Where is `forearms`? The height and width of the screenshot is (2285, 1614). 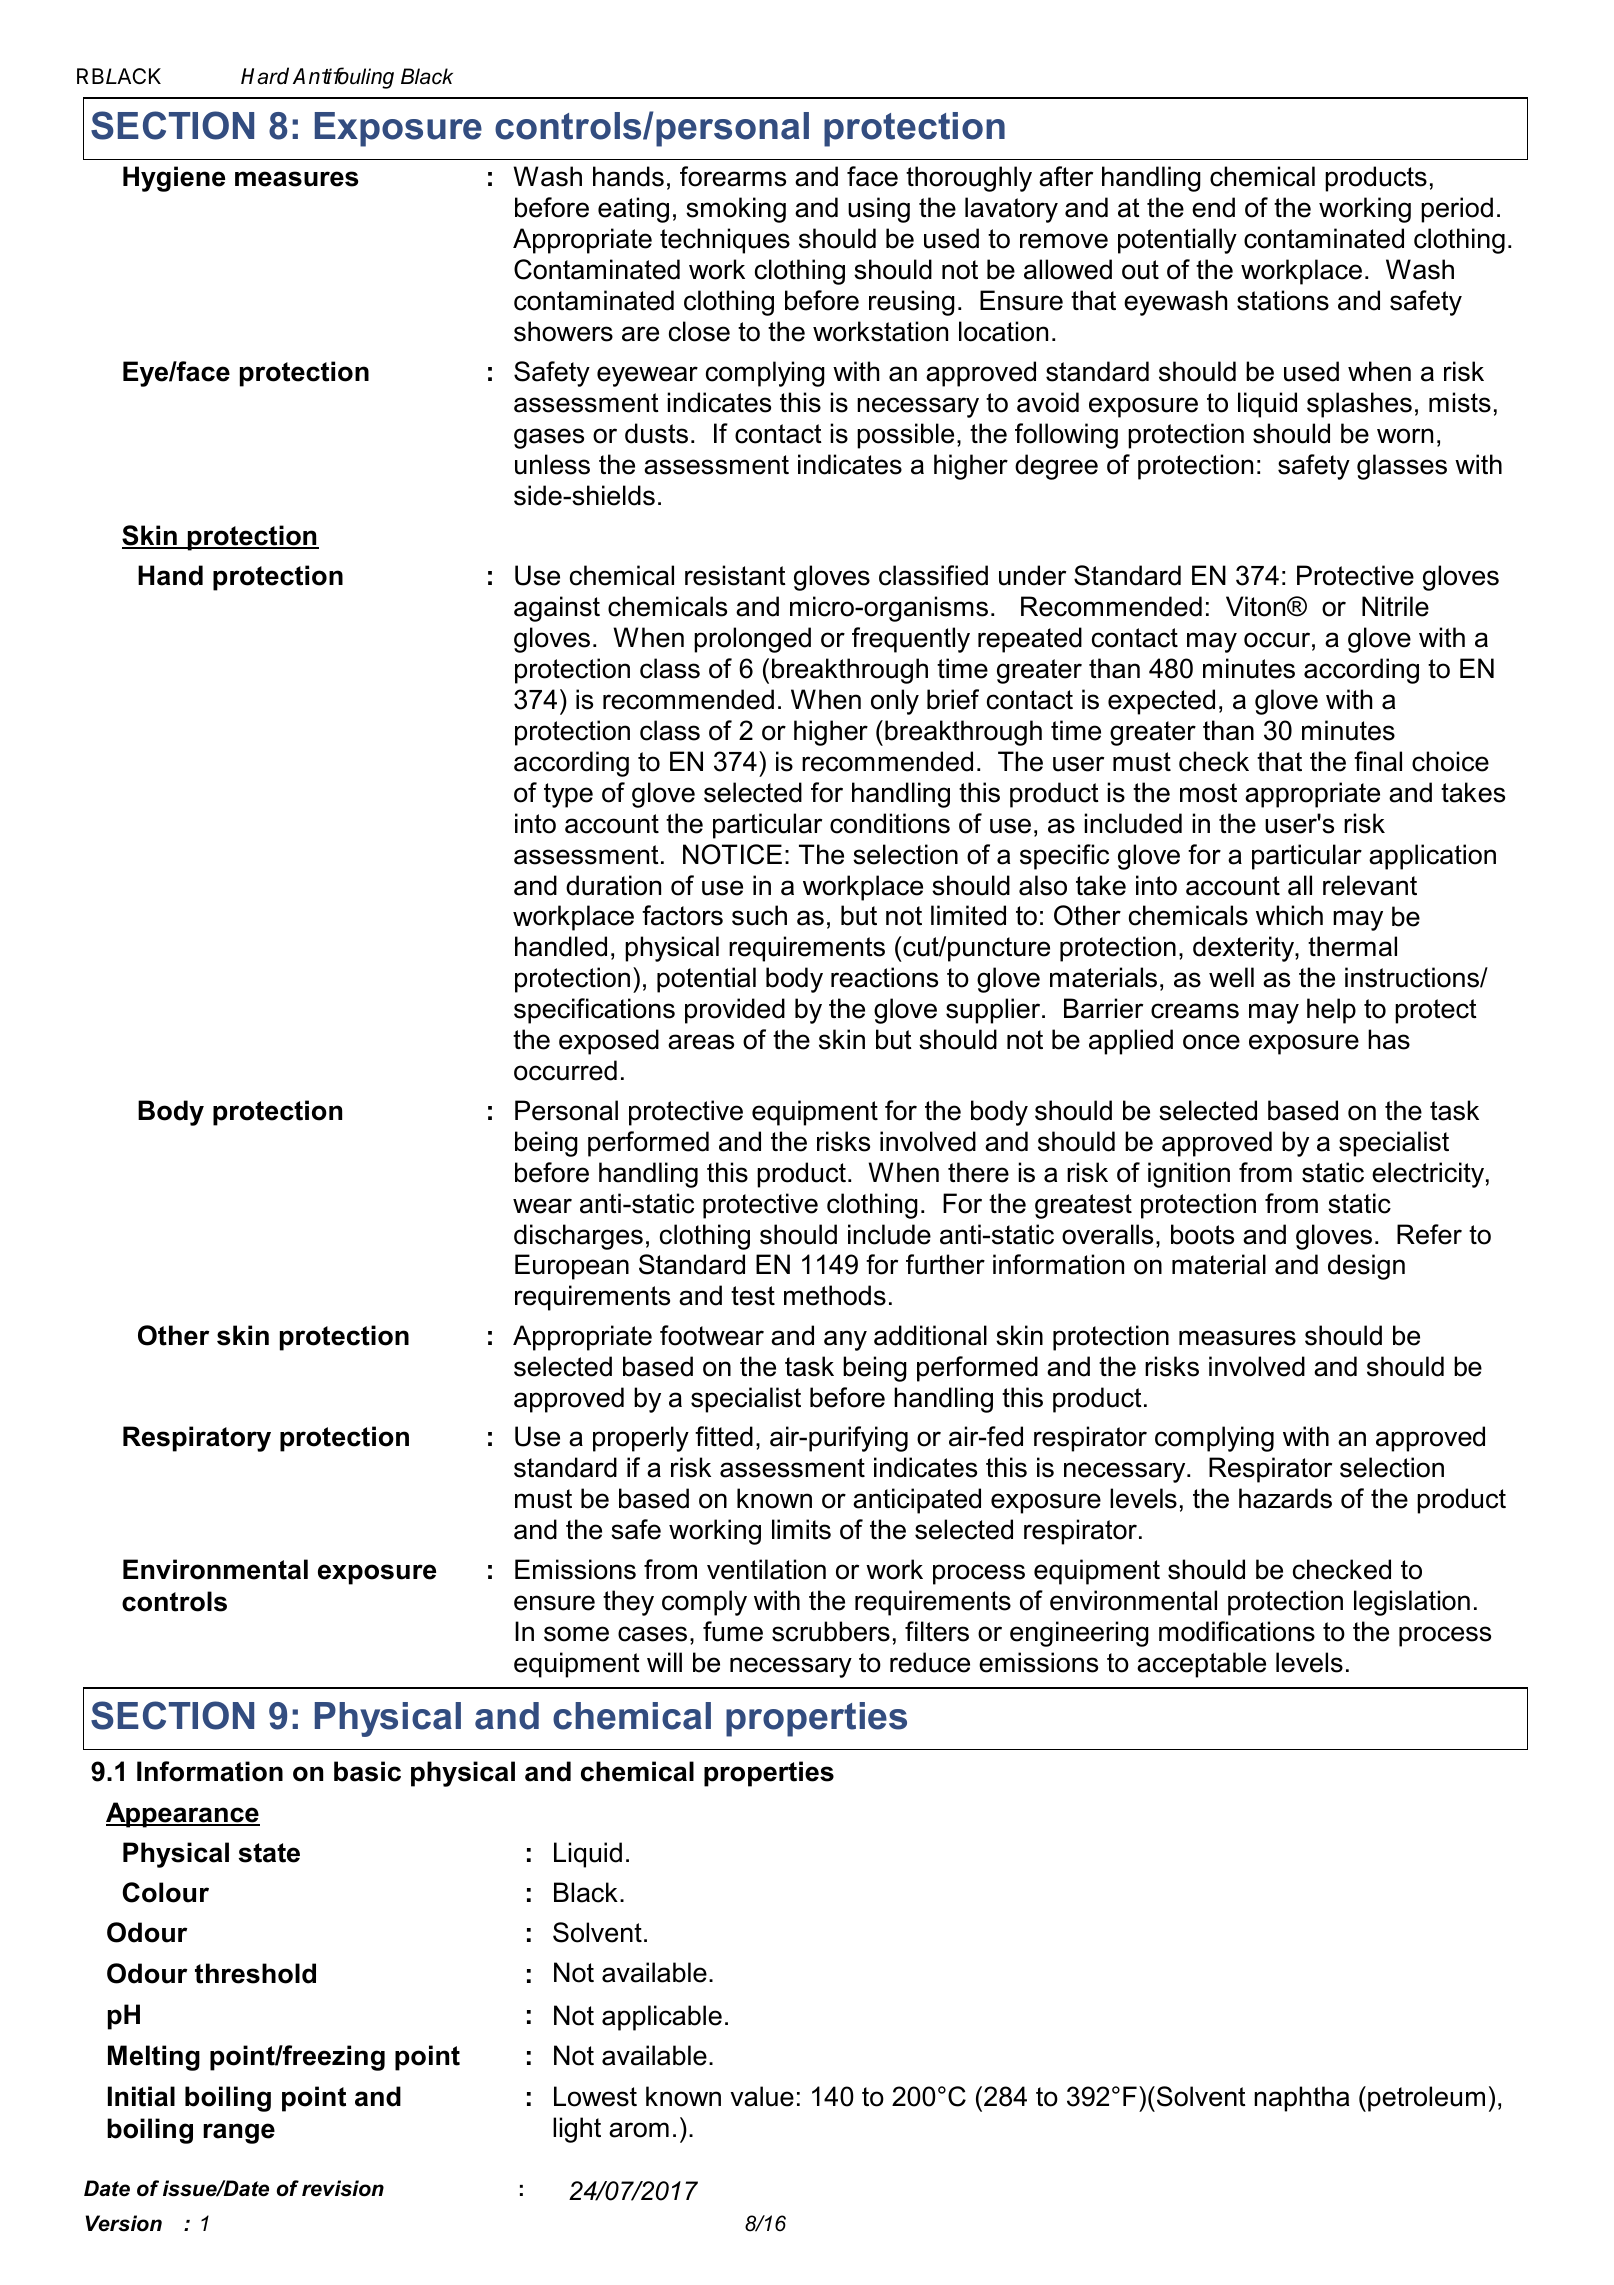
forearms is located at coordinates (733, 176).
